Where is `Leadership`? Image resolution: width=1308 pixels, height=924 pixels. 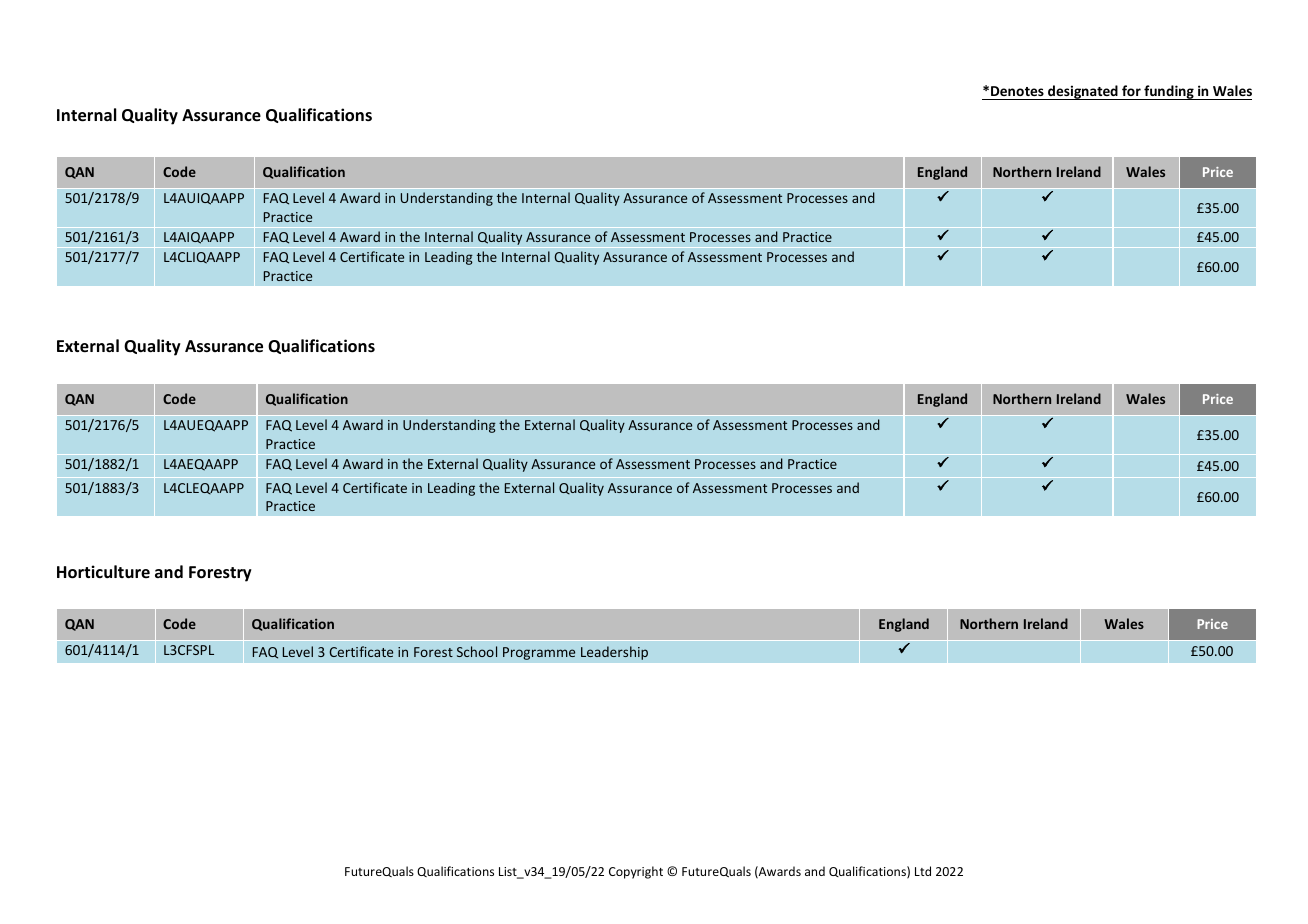 Leadership is located at coordinates (614, 653).
